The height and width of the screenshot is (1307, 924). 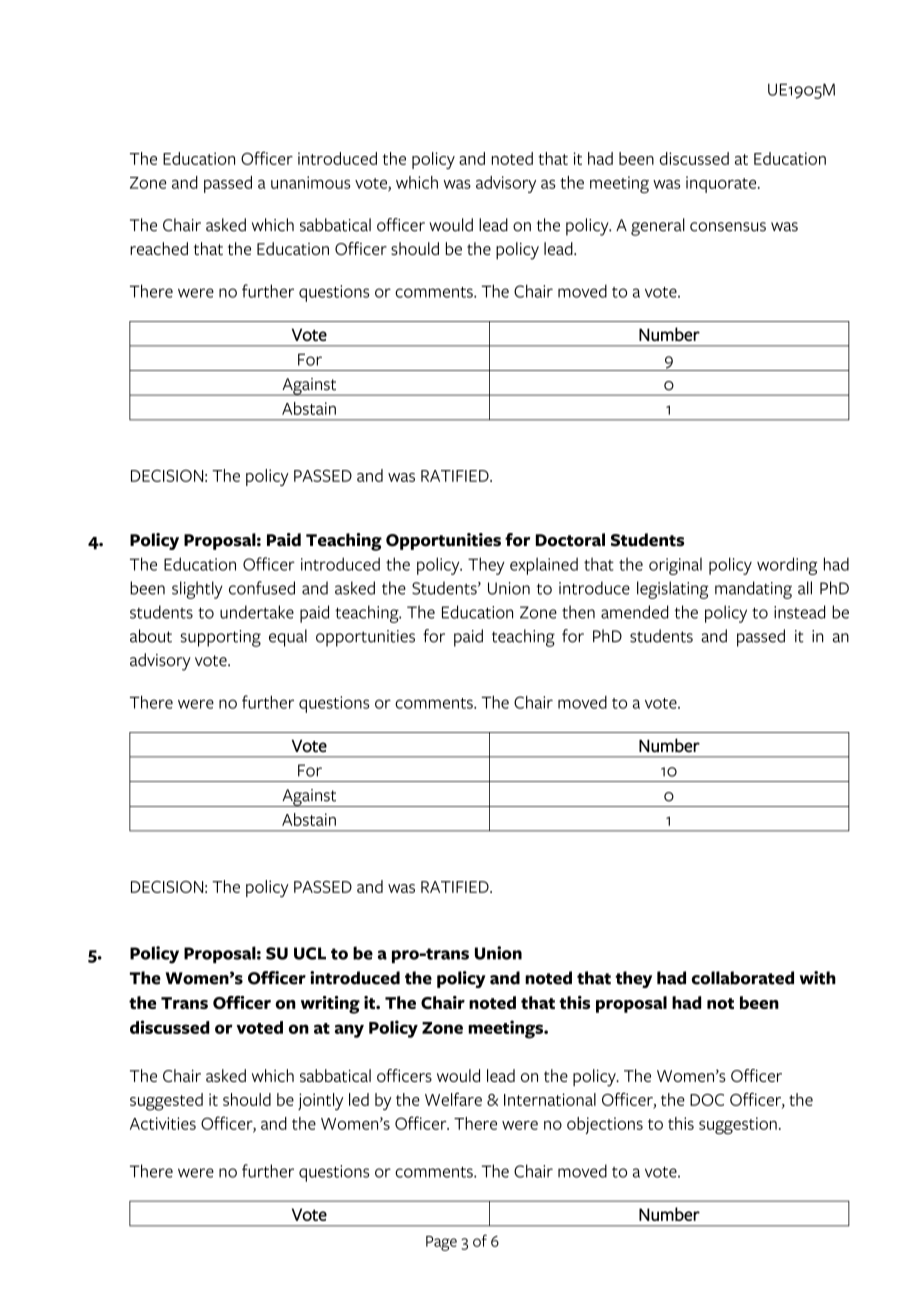 What do you see at coordinates (159, 248) in the screenshot?
I see `reached` at bounding box center [159, 248].
